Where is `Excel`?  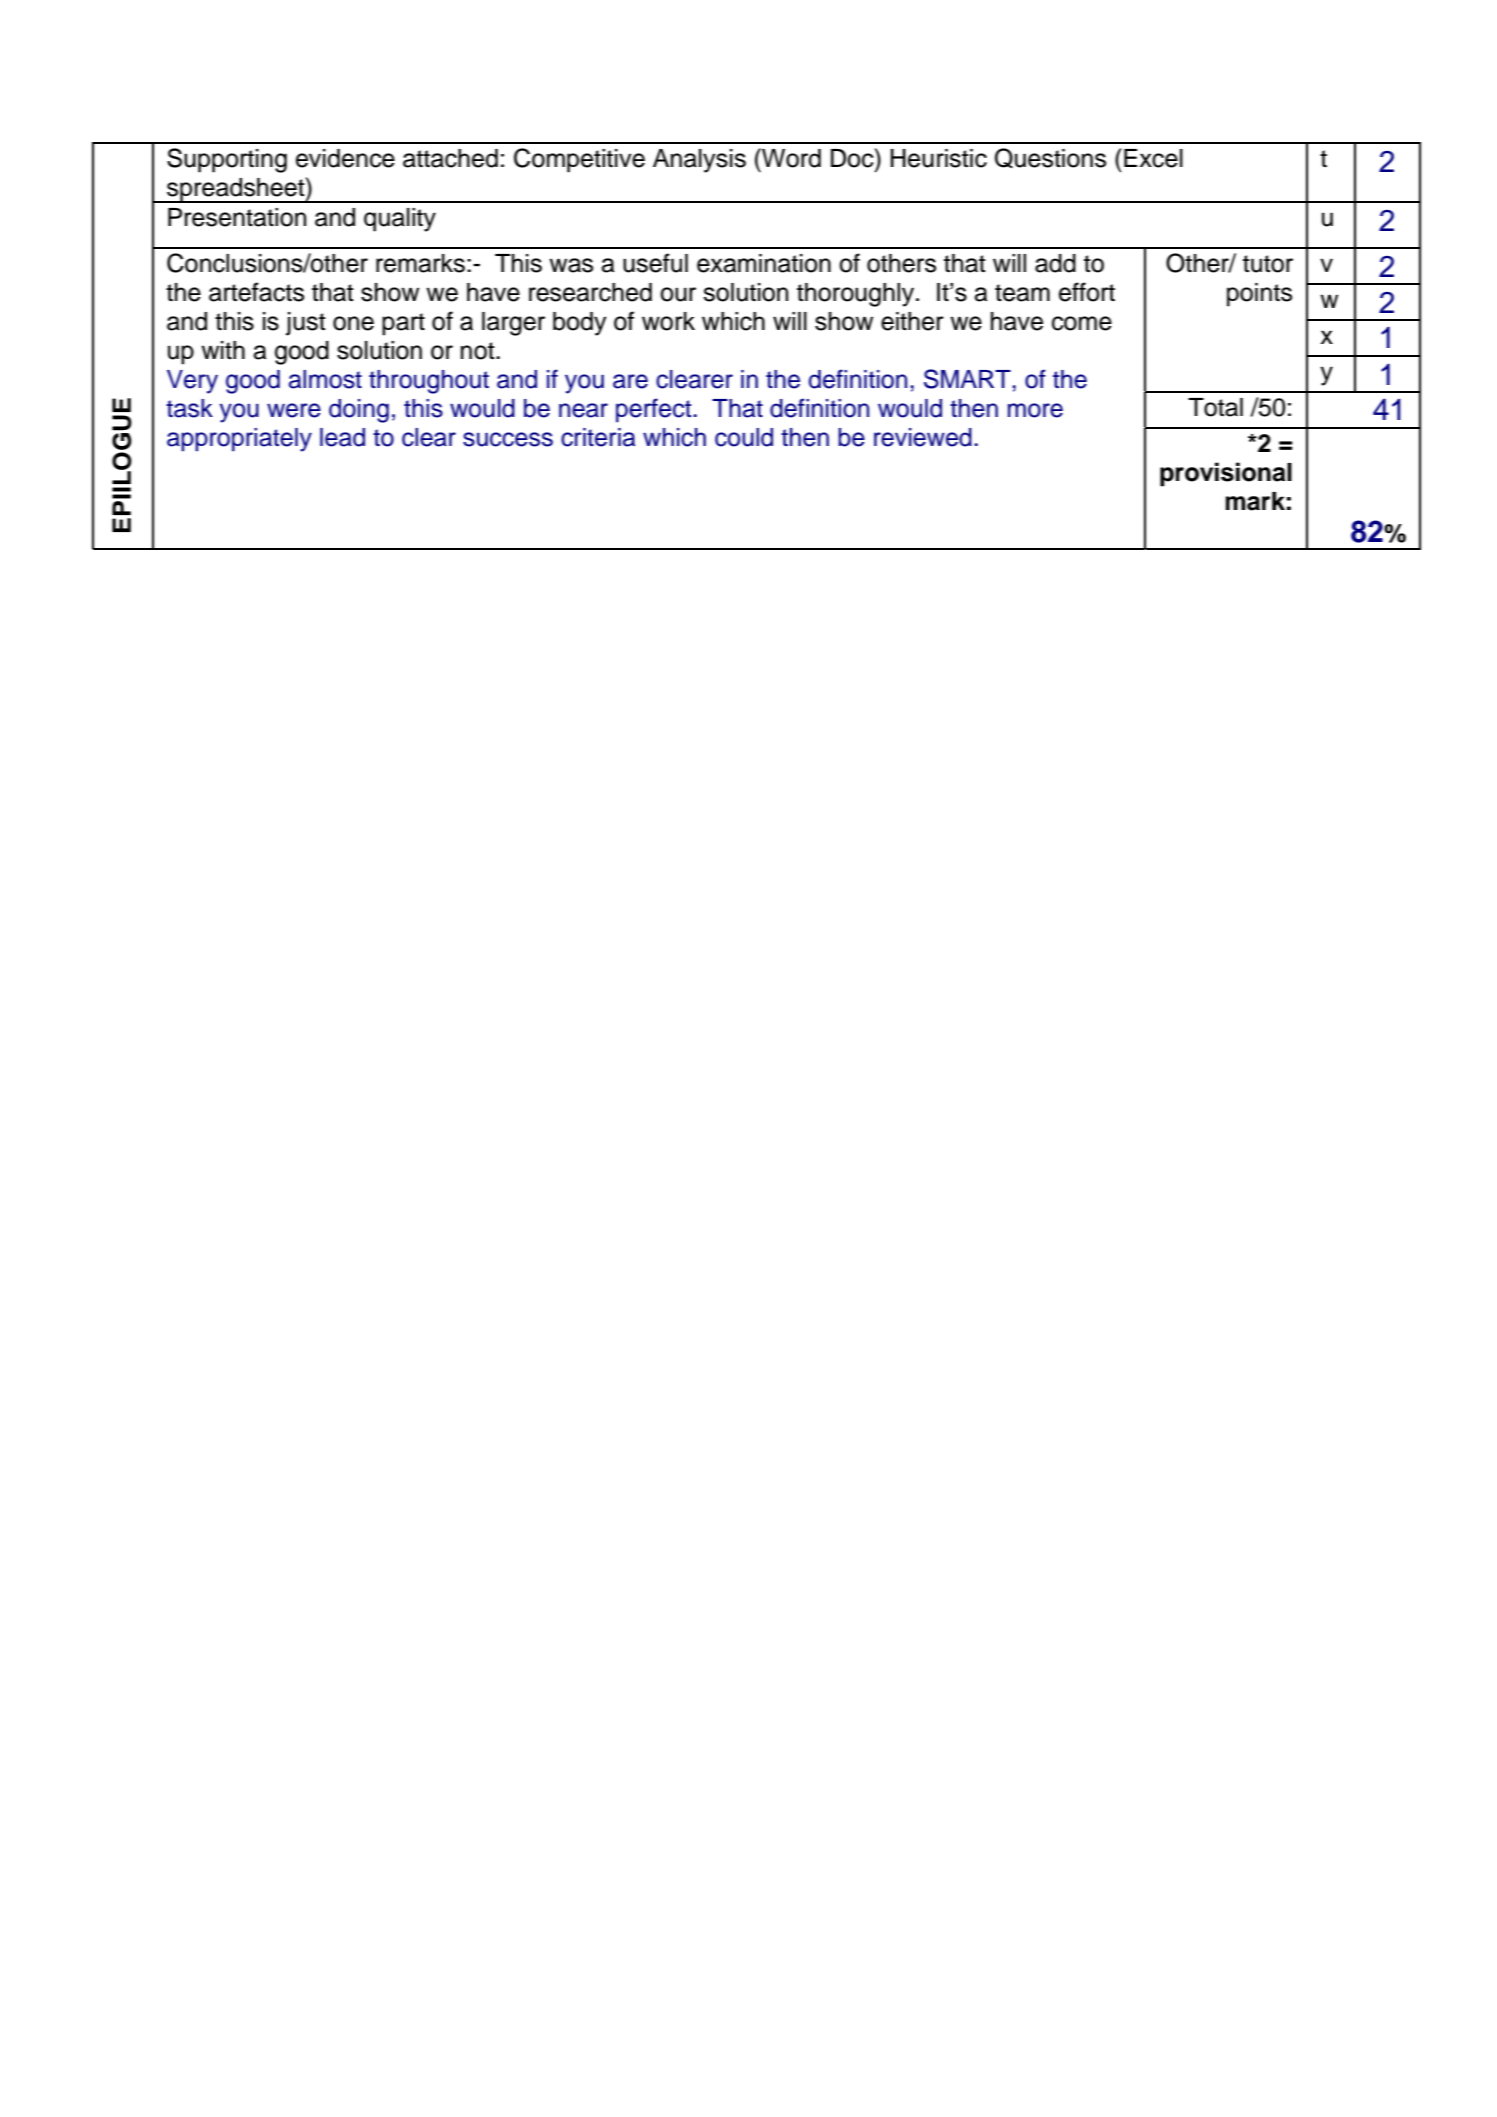
Excel is located at coordinates (1153, 158).
